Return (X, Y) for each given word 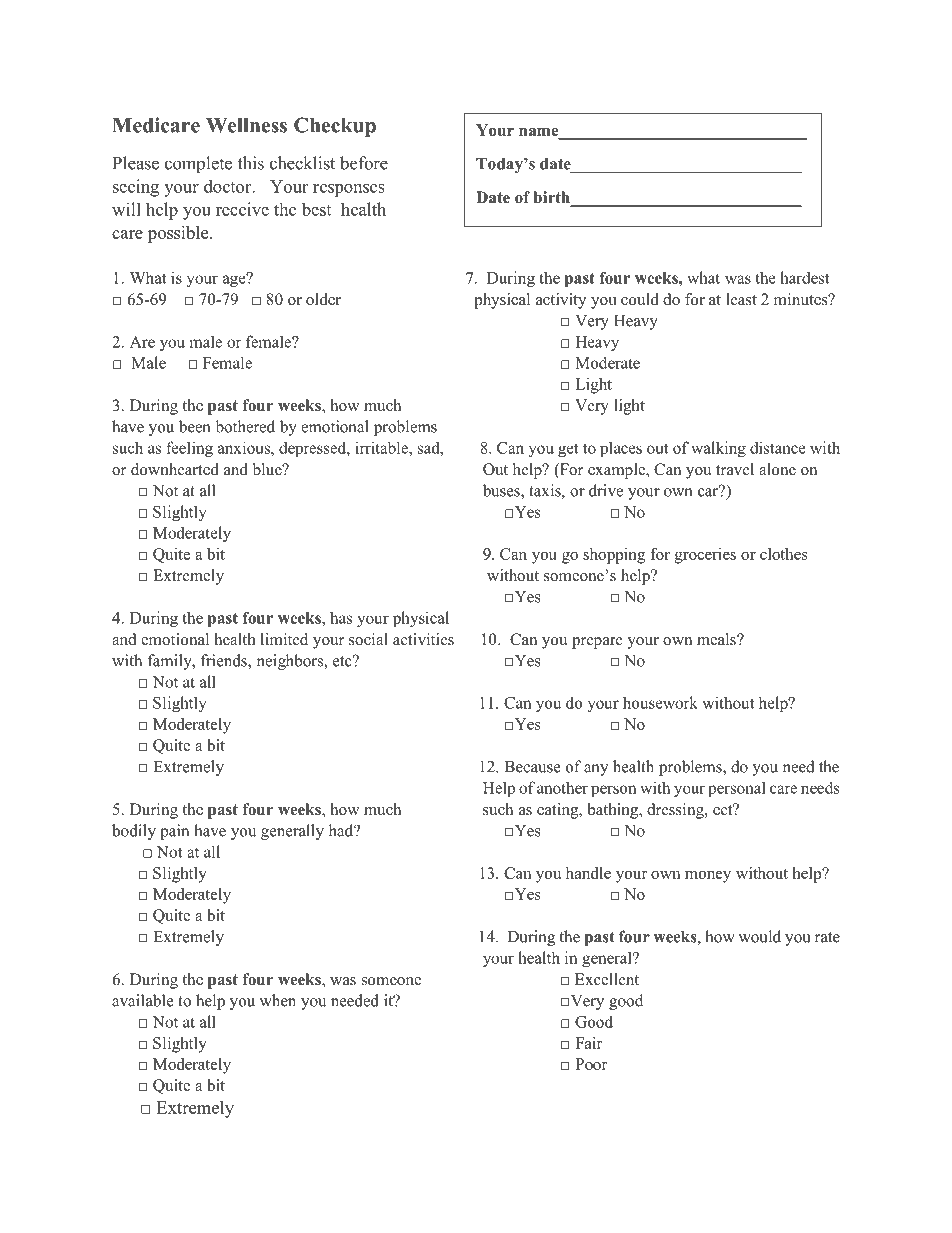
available (143, 1000)
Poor (591, 1064)
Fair (589, 1043)
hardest (805, 277)
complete (198, 165)
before (364, 163)
